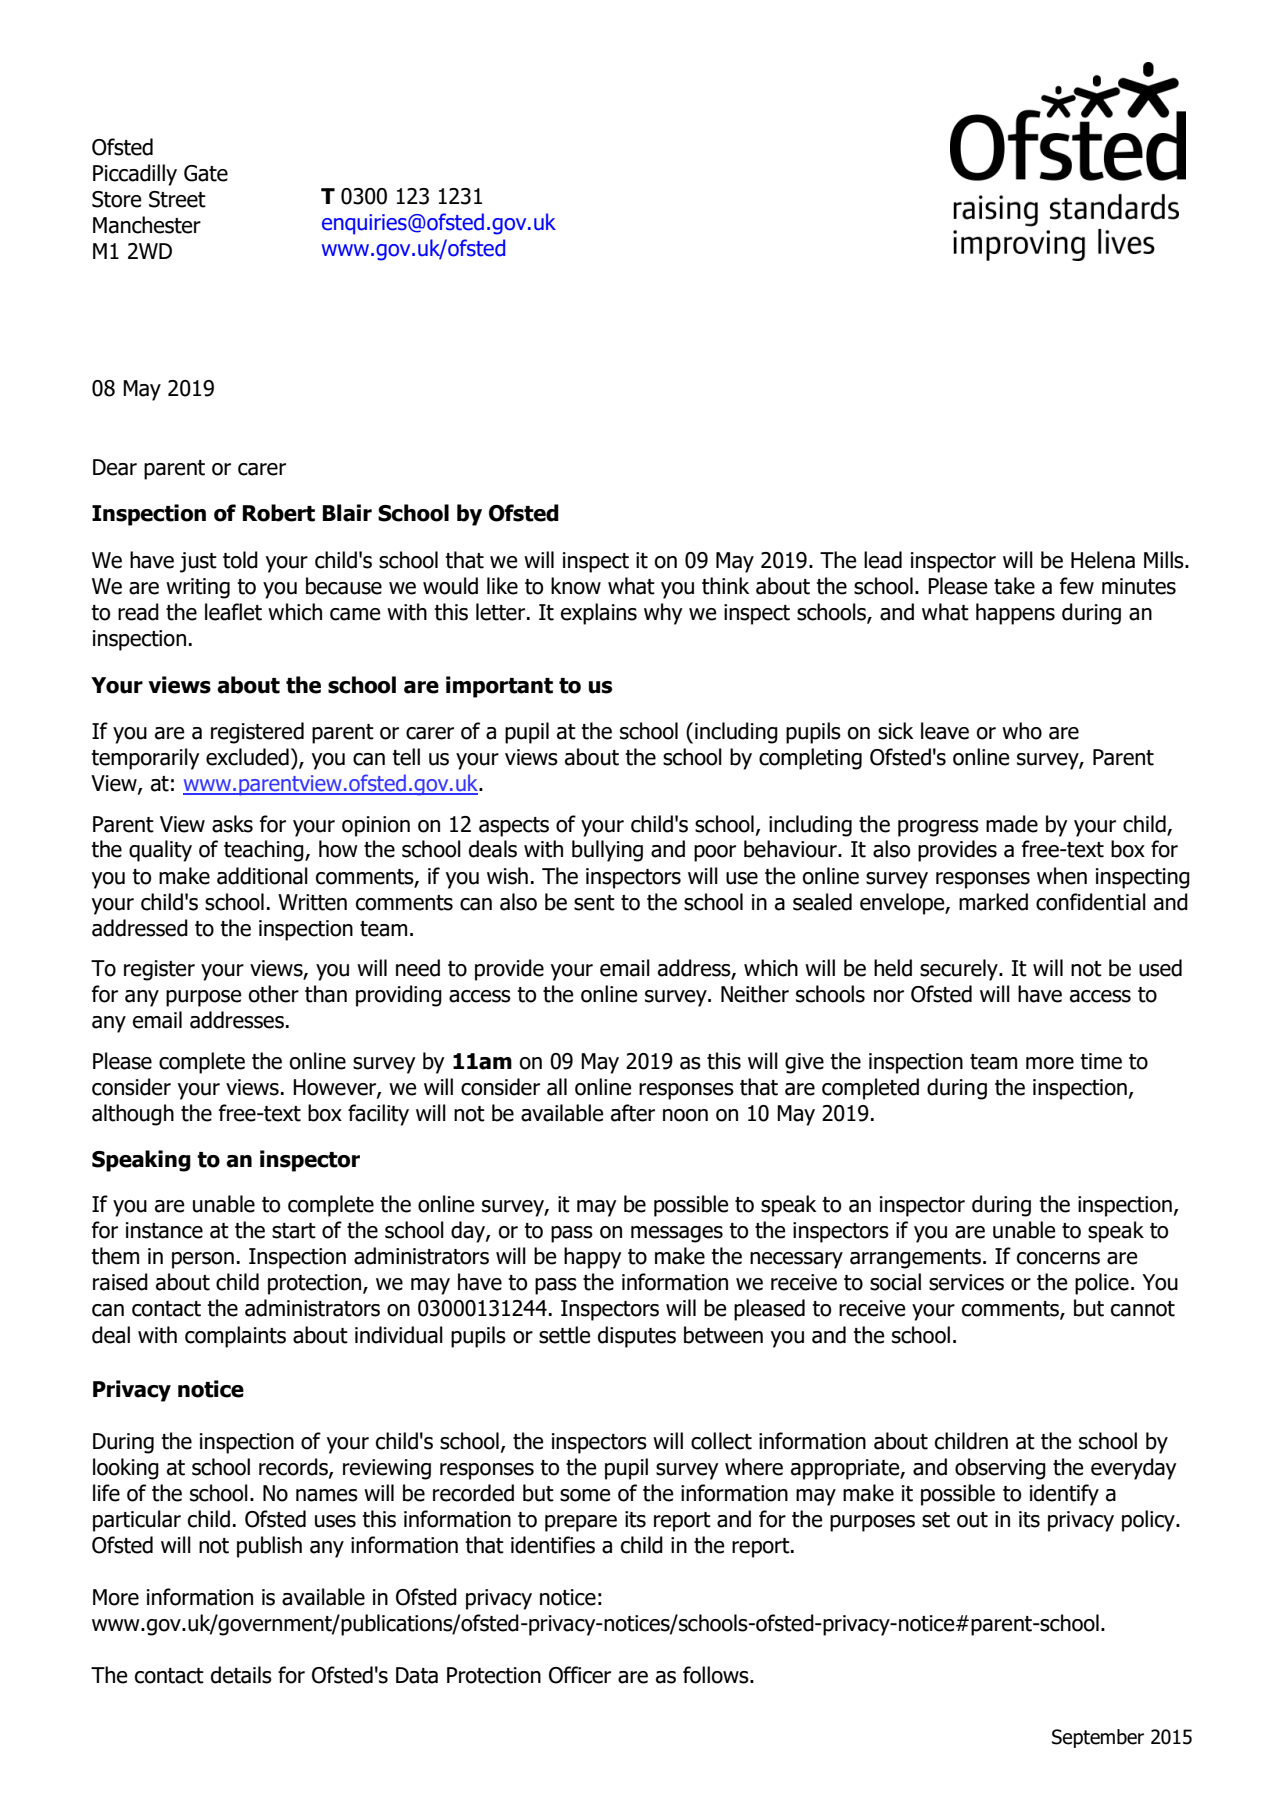 Image resolution: width=1284 pixels, height=1817 pixels. Describe the element at coordinates (607, 851) in the image. I see `bullying` at that location.
